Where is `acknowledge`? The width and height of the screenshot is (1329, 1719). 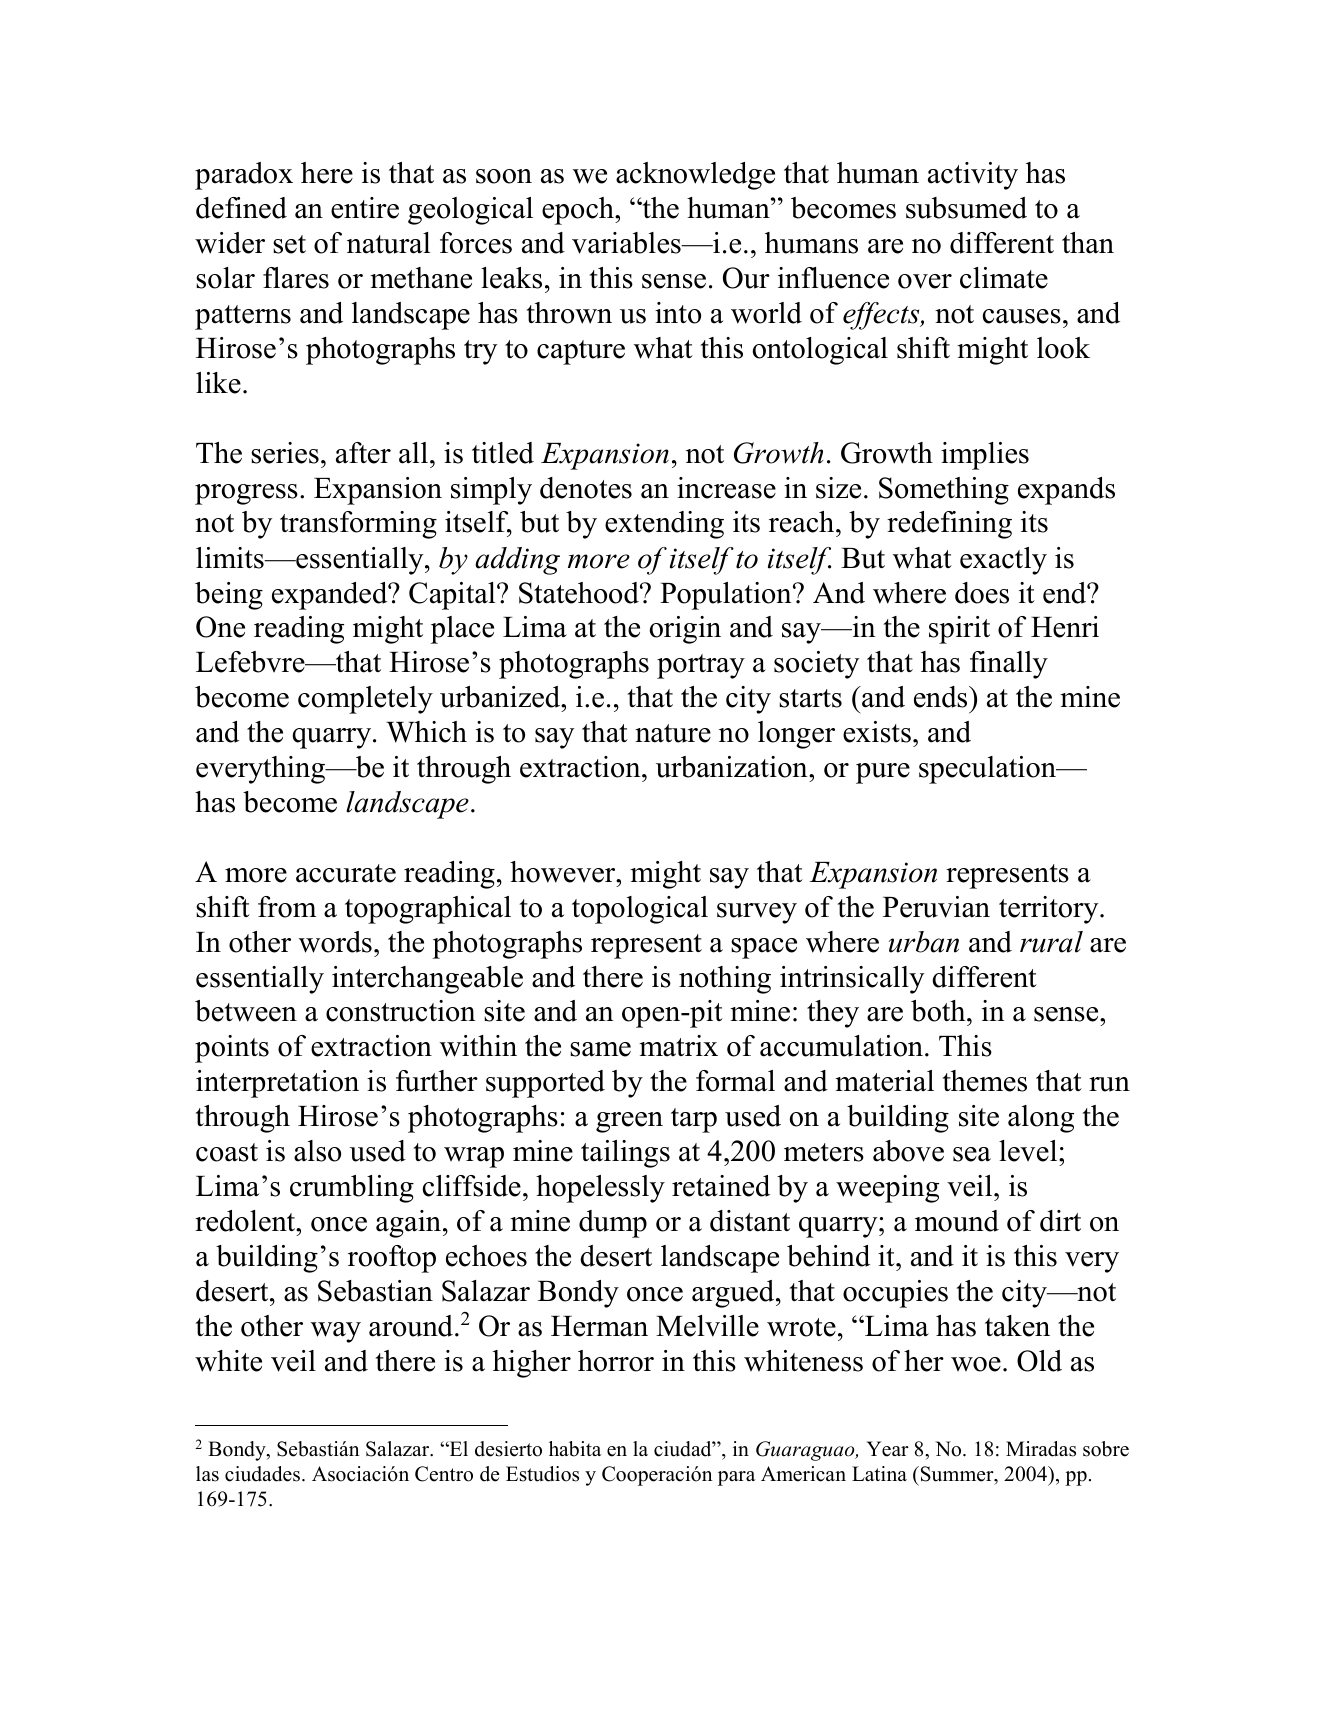 acknowledge is located at coordinates (695, 176).
